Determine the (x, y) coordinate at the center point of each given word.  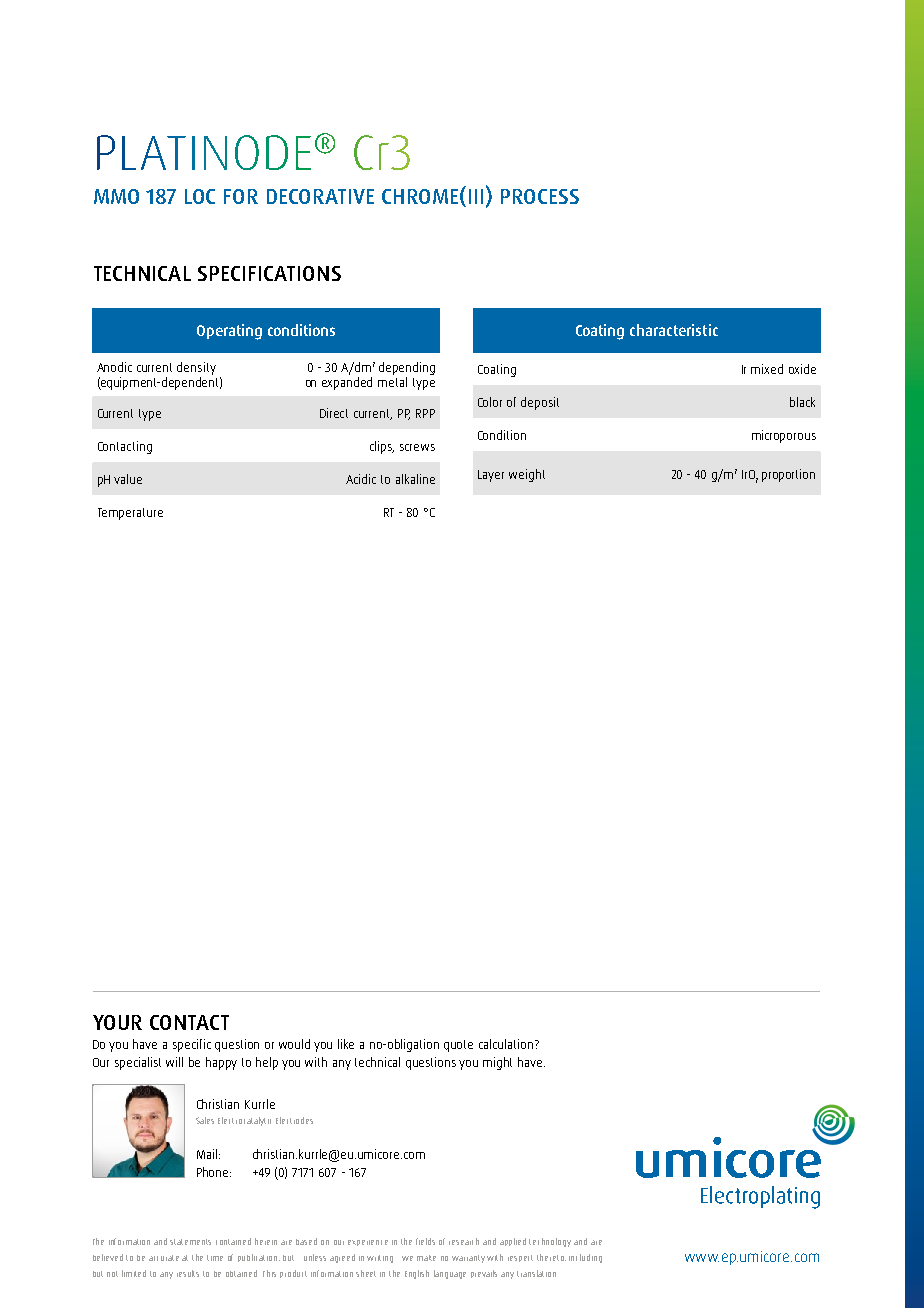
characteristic (674, 330)
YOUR (117, 1022)
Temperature (130, 514)
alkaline (415, 479)
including (585, 1258)
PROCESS (540, 196)
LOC (200, 196)
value (128, 479)
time (215, 1258)
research (464, 1241)
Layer (491, 476)
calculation (507, 1044)
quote (458, 1046)
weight (527, 475)
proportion (788, 475)
